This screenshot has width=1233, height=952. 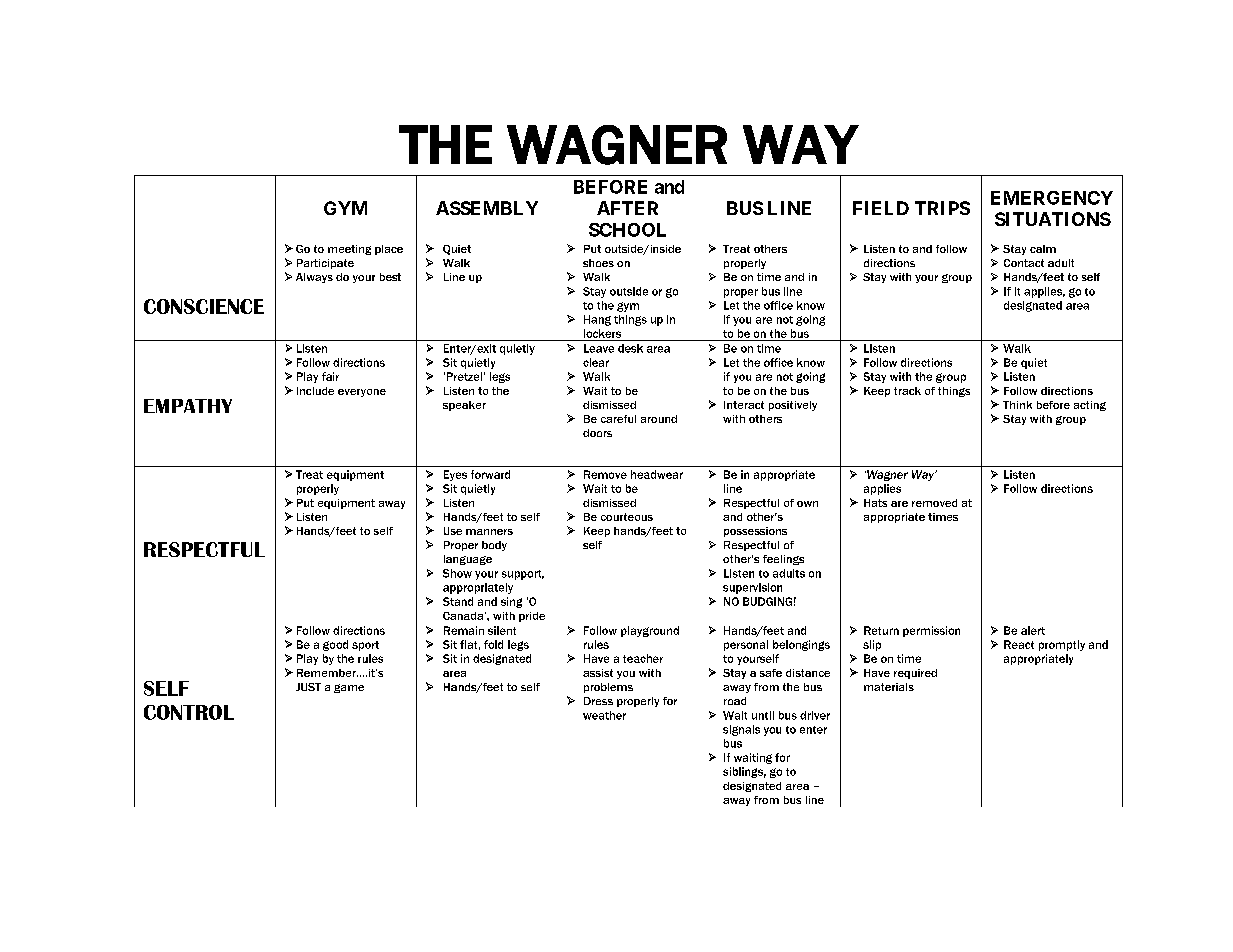 What do you see at coordinates (189, 712) in the screenshot?
I see `CONTROL` at bounding box center [189, 712].
